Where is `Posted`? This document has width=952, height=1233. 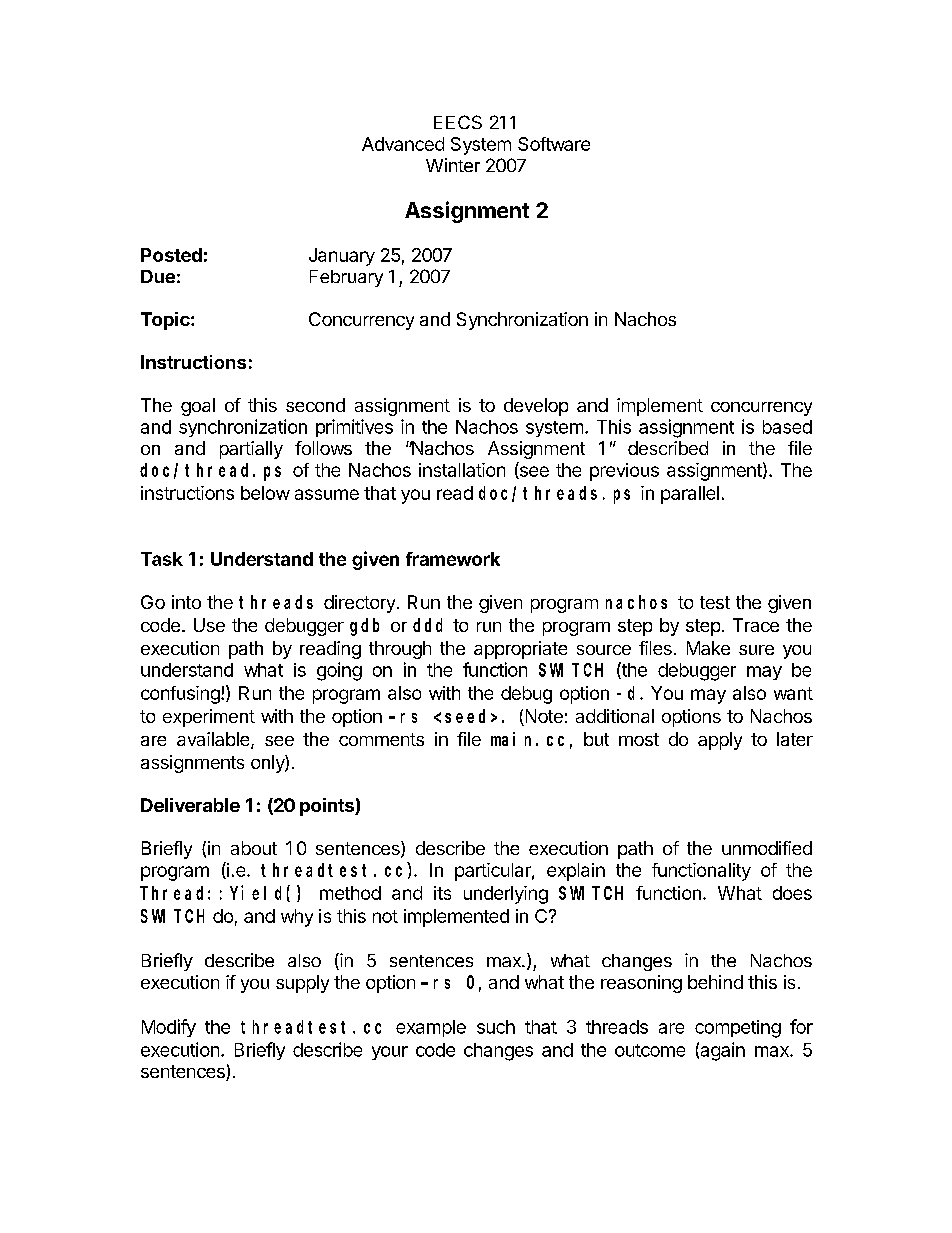 Posted is located at coordinates (171, 255).
